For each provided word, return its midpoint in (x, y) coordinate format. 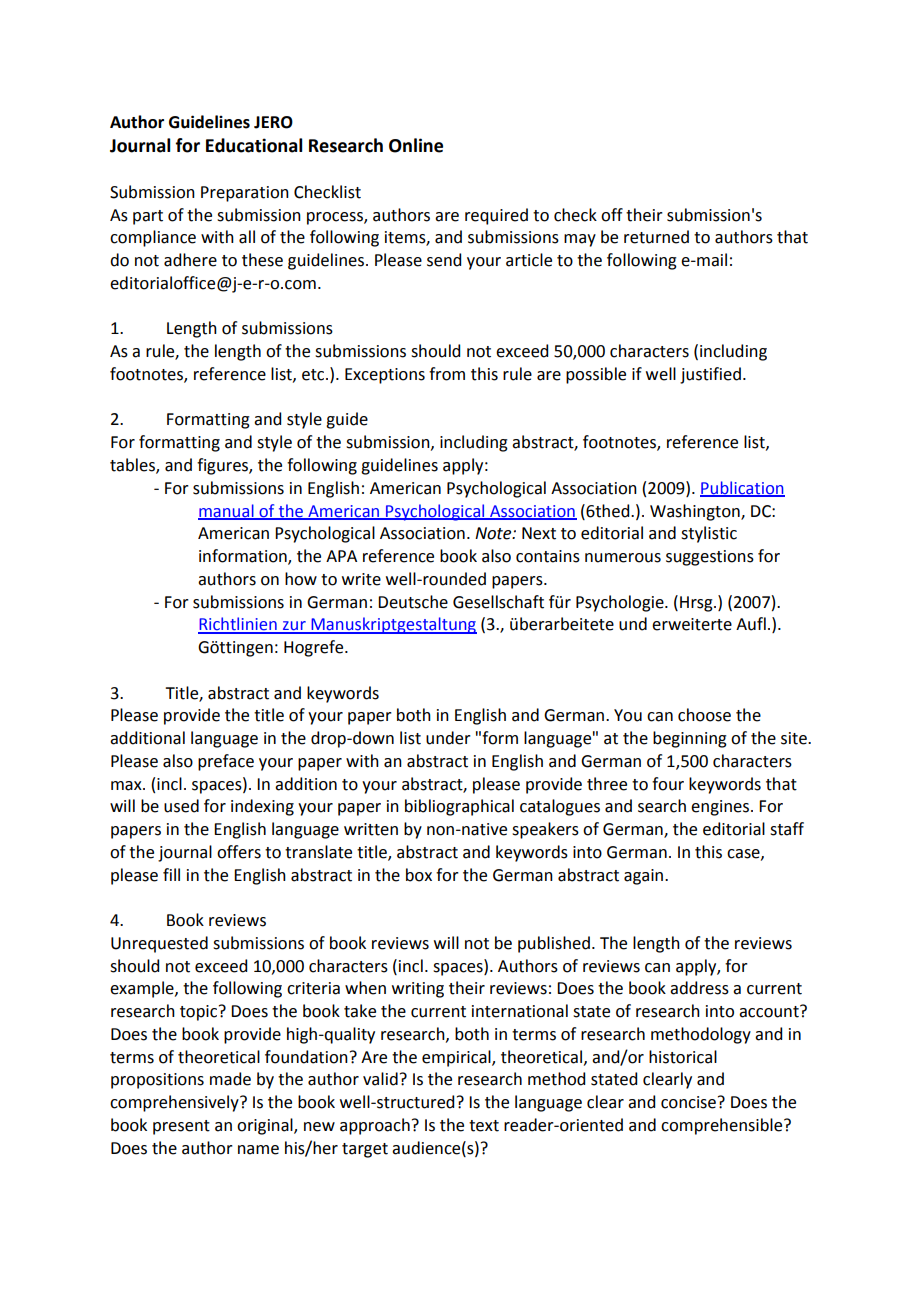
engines (720, 808)
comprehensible (723, 1126)
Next (539, 533)
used (181, 806)
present (181, 1127)
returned (656, 237)
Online (416, 145)
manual (227, 511)
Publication (742, 488)
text (484, 1126)
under (448, 738)
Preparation (245, 194)
